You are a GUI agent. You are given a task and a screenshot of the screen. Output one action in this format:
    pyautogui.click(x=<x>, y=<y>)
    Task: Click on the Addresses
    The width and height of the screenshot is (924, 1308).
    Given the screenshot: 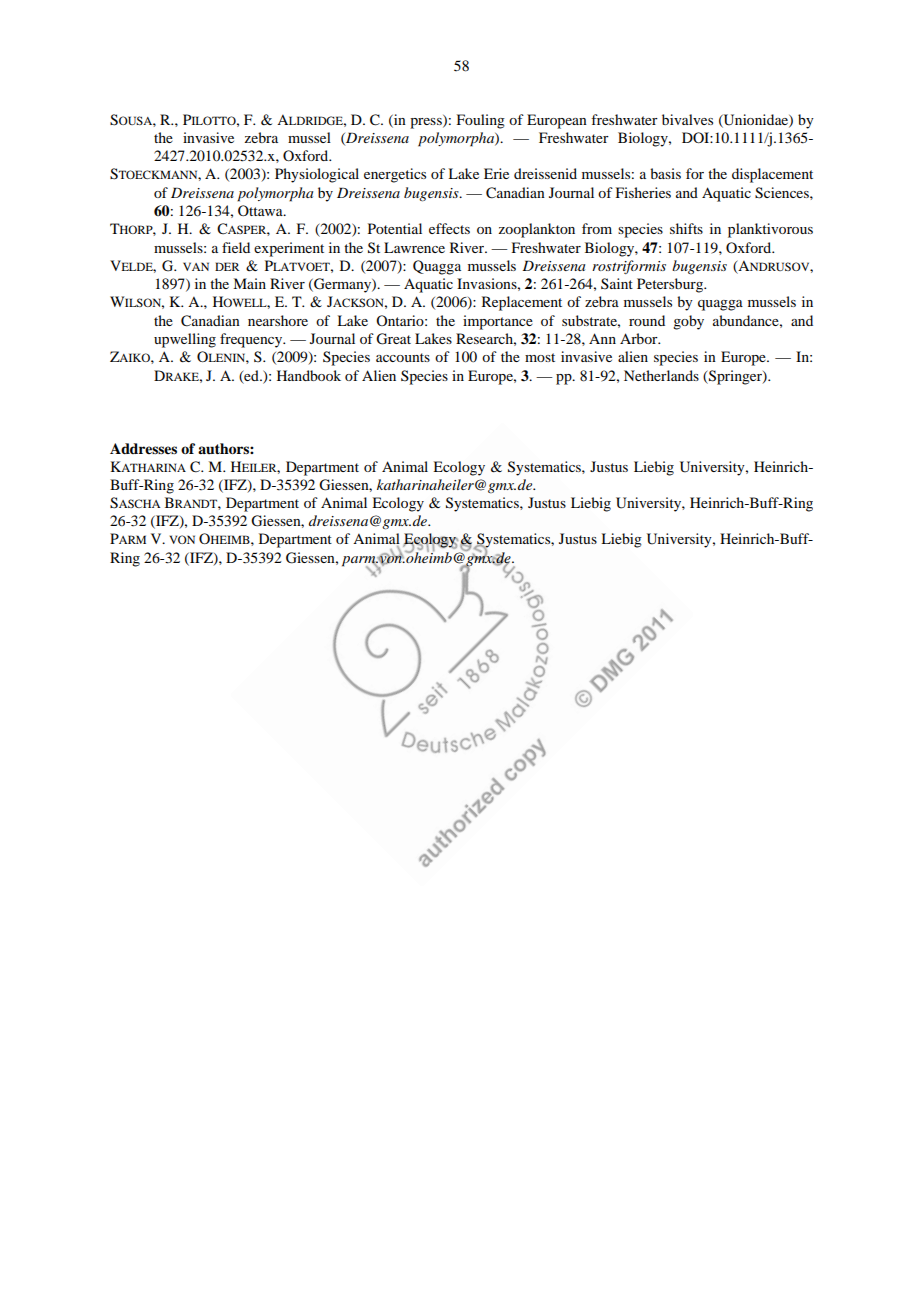 What is the action you would take?
    pyautogui.click(x=143, y=448)
